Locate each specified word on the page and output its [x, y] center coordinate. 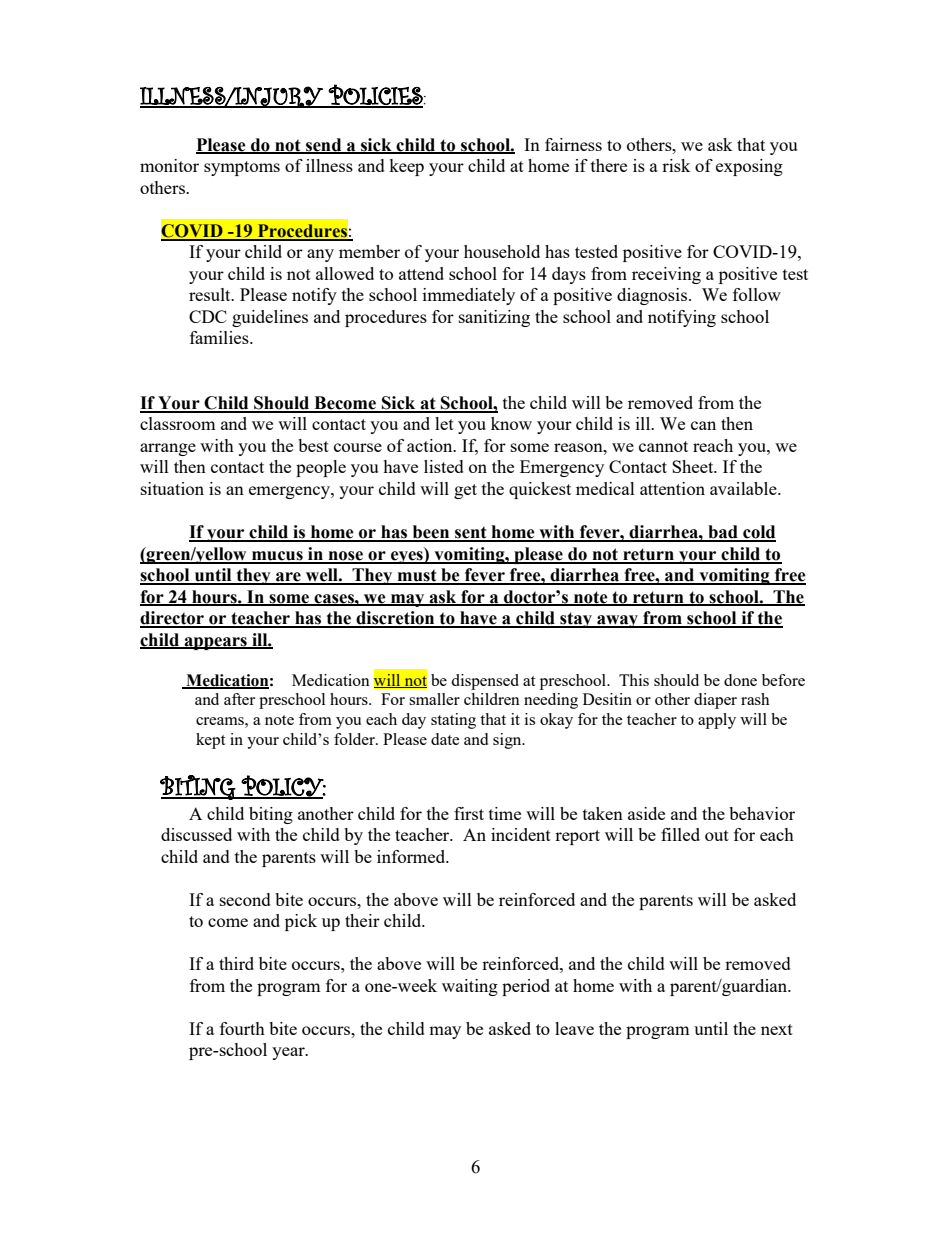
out [717, 835]
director [173, 619]
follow [757, 294]
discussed [196, 834]
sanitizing [494, 318]
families [220, 337]
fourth [242, 1028]
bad [723, 533]
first [469, 813]
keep [406, 167]
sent [471, 533]
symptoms [242, 168]
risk [676, 165]
